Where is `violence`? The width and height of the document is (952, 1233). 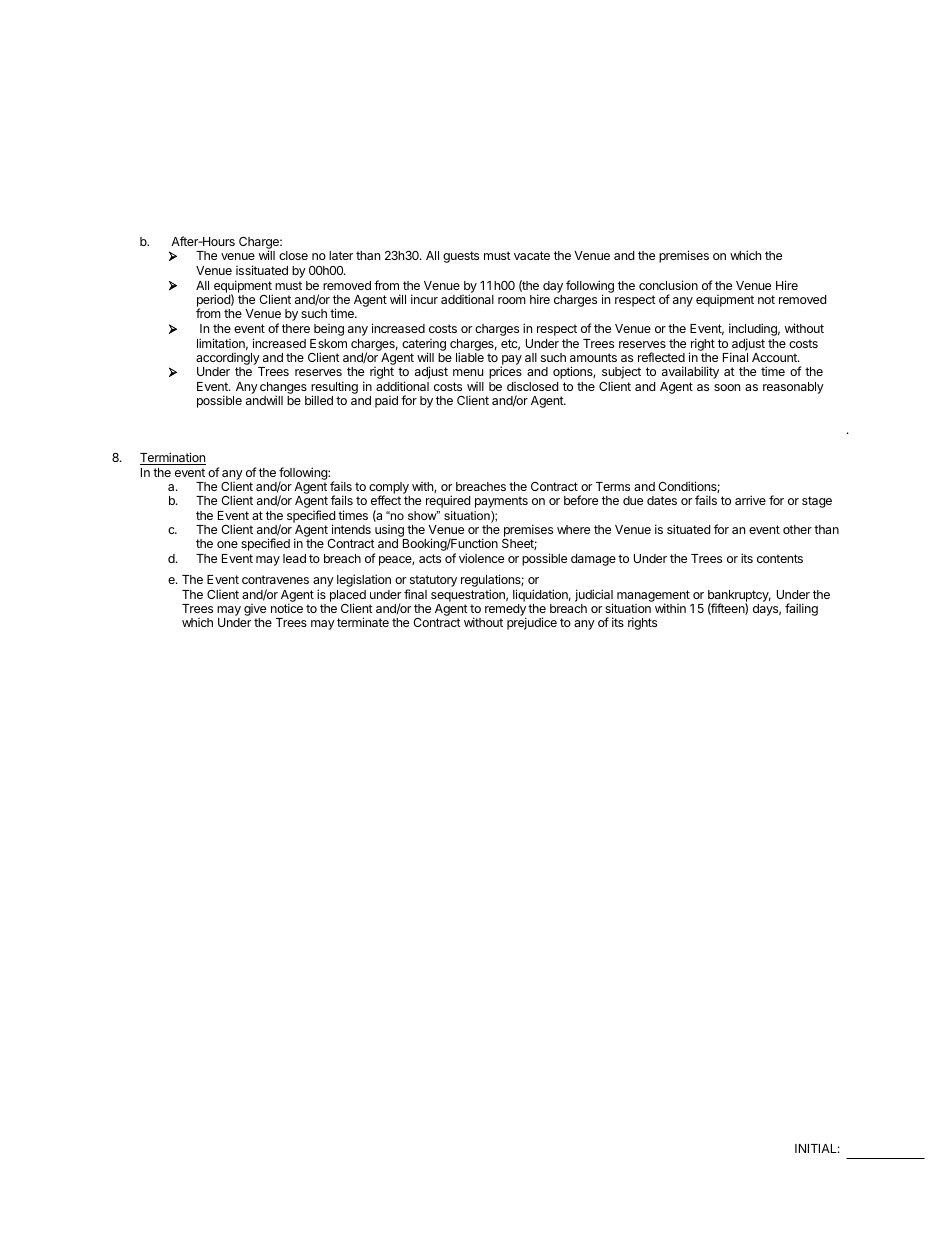 violence is located at coordinates (481, 558).
